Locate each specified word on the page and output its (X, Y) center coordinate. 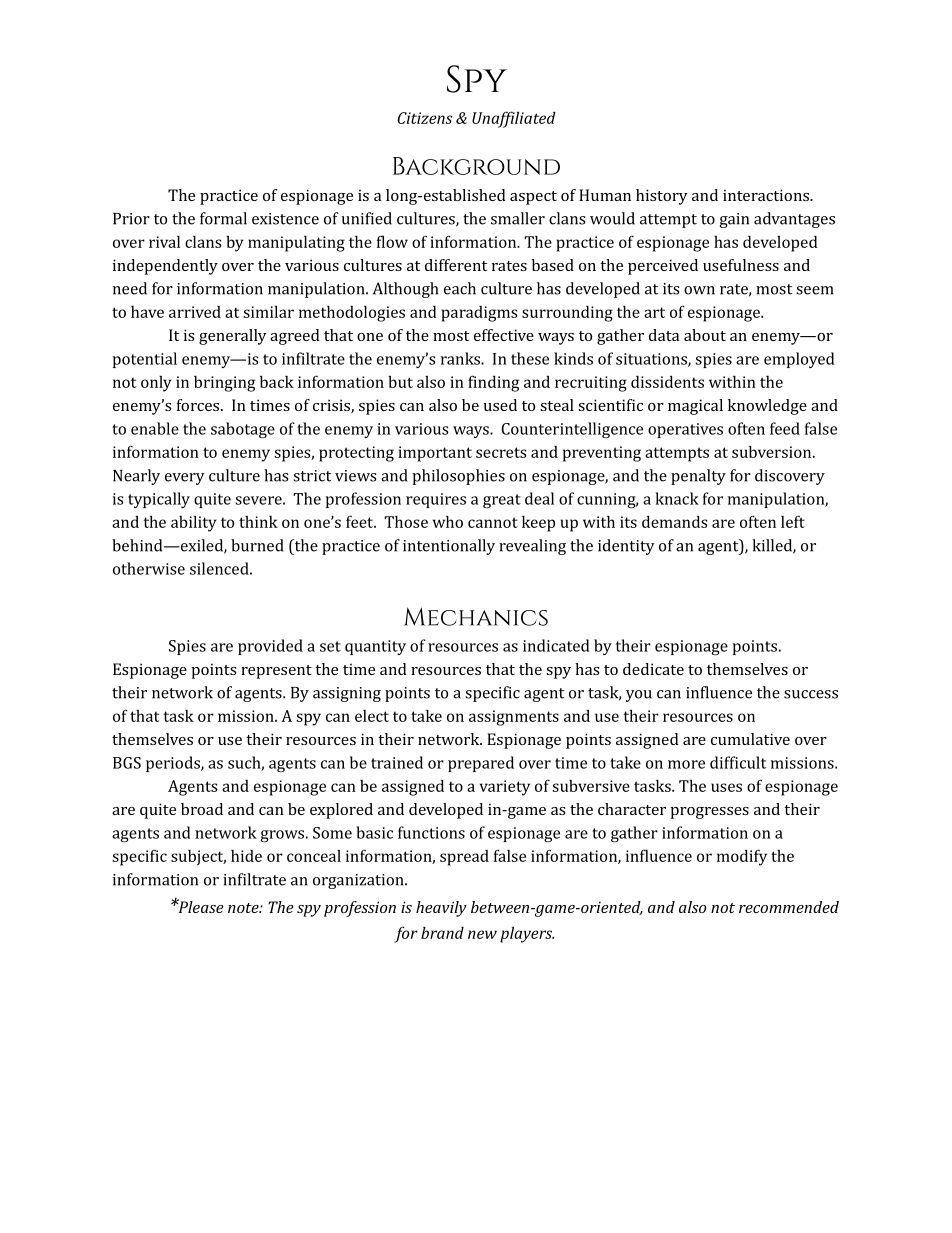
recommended (789, 907)
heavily (441, 909)
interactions (767, 195)
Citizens (425, 118)
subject (198, 857)
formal (223, 218)
